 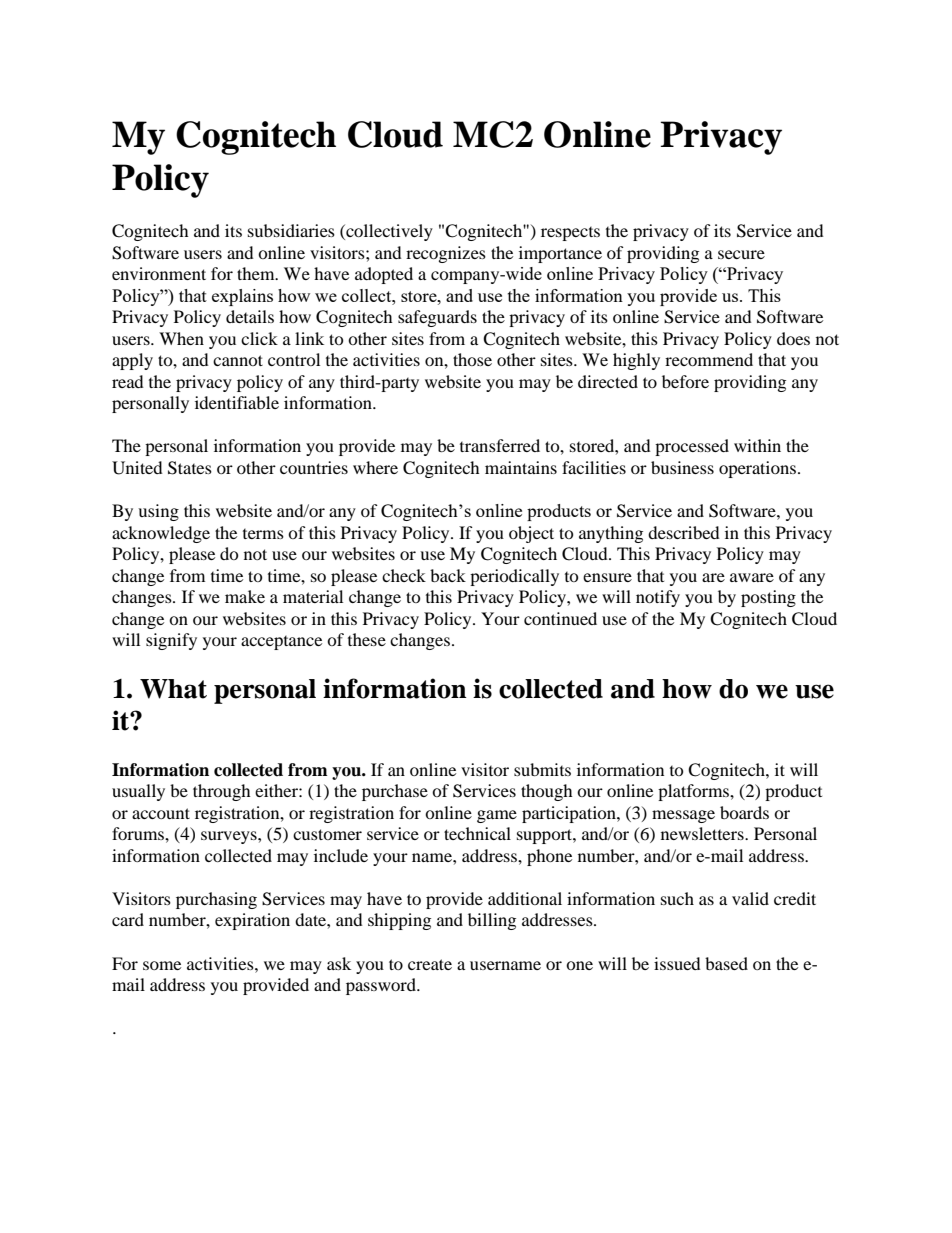 I want to click on create, so click(x=430, y=964).
